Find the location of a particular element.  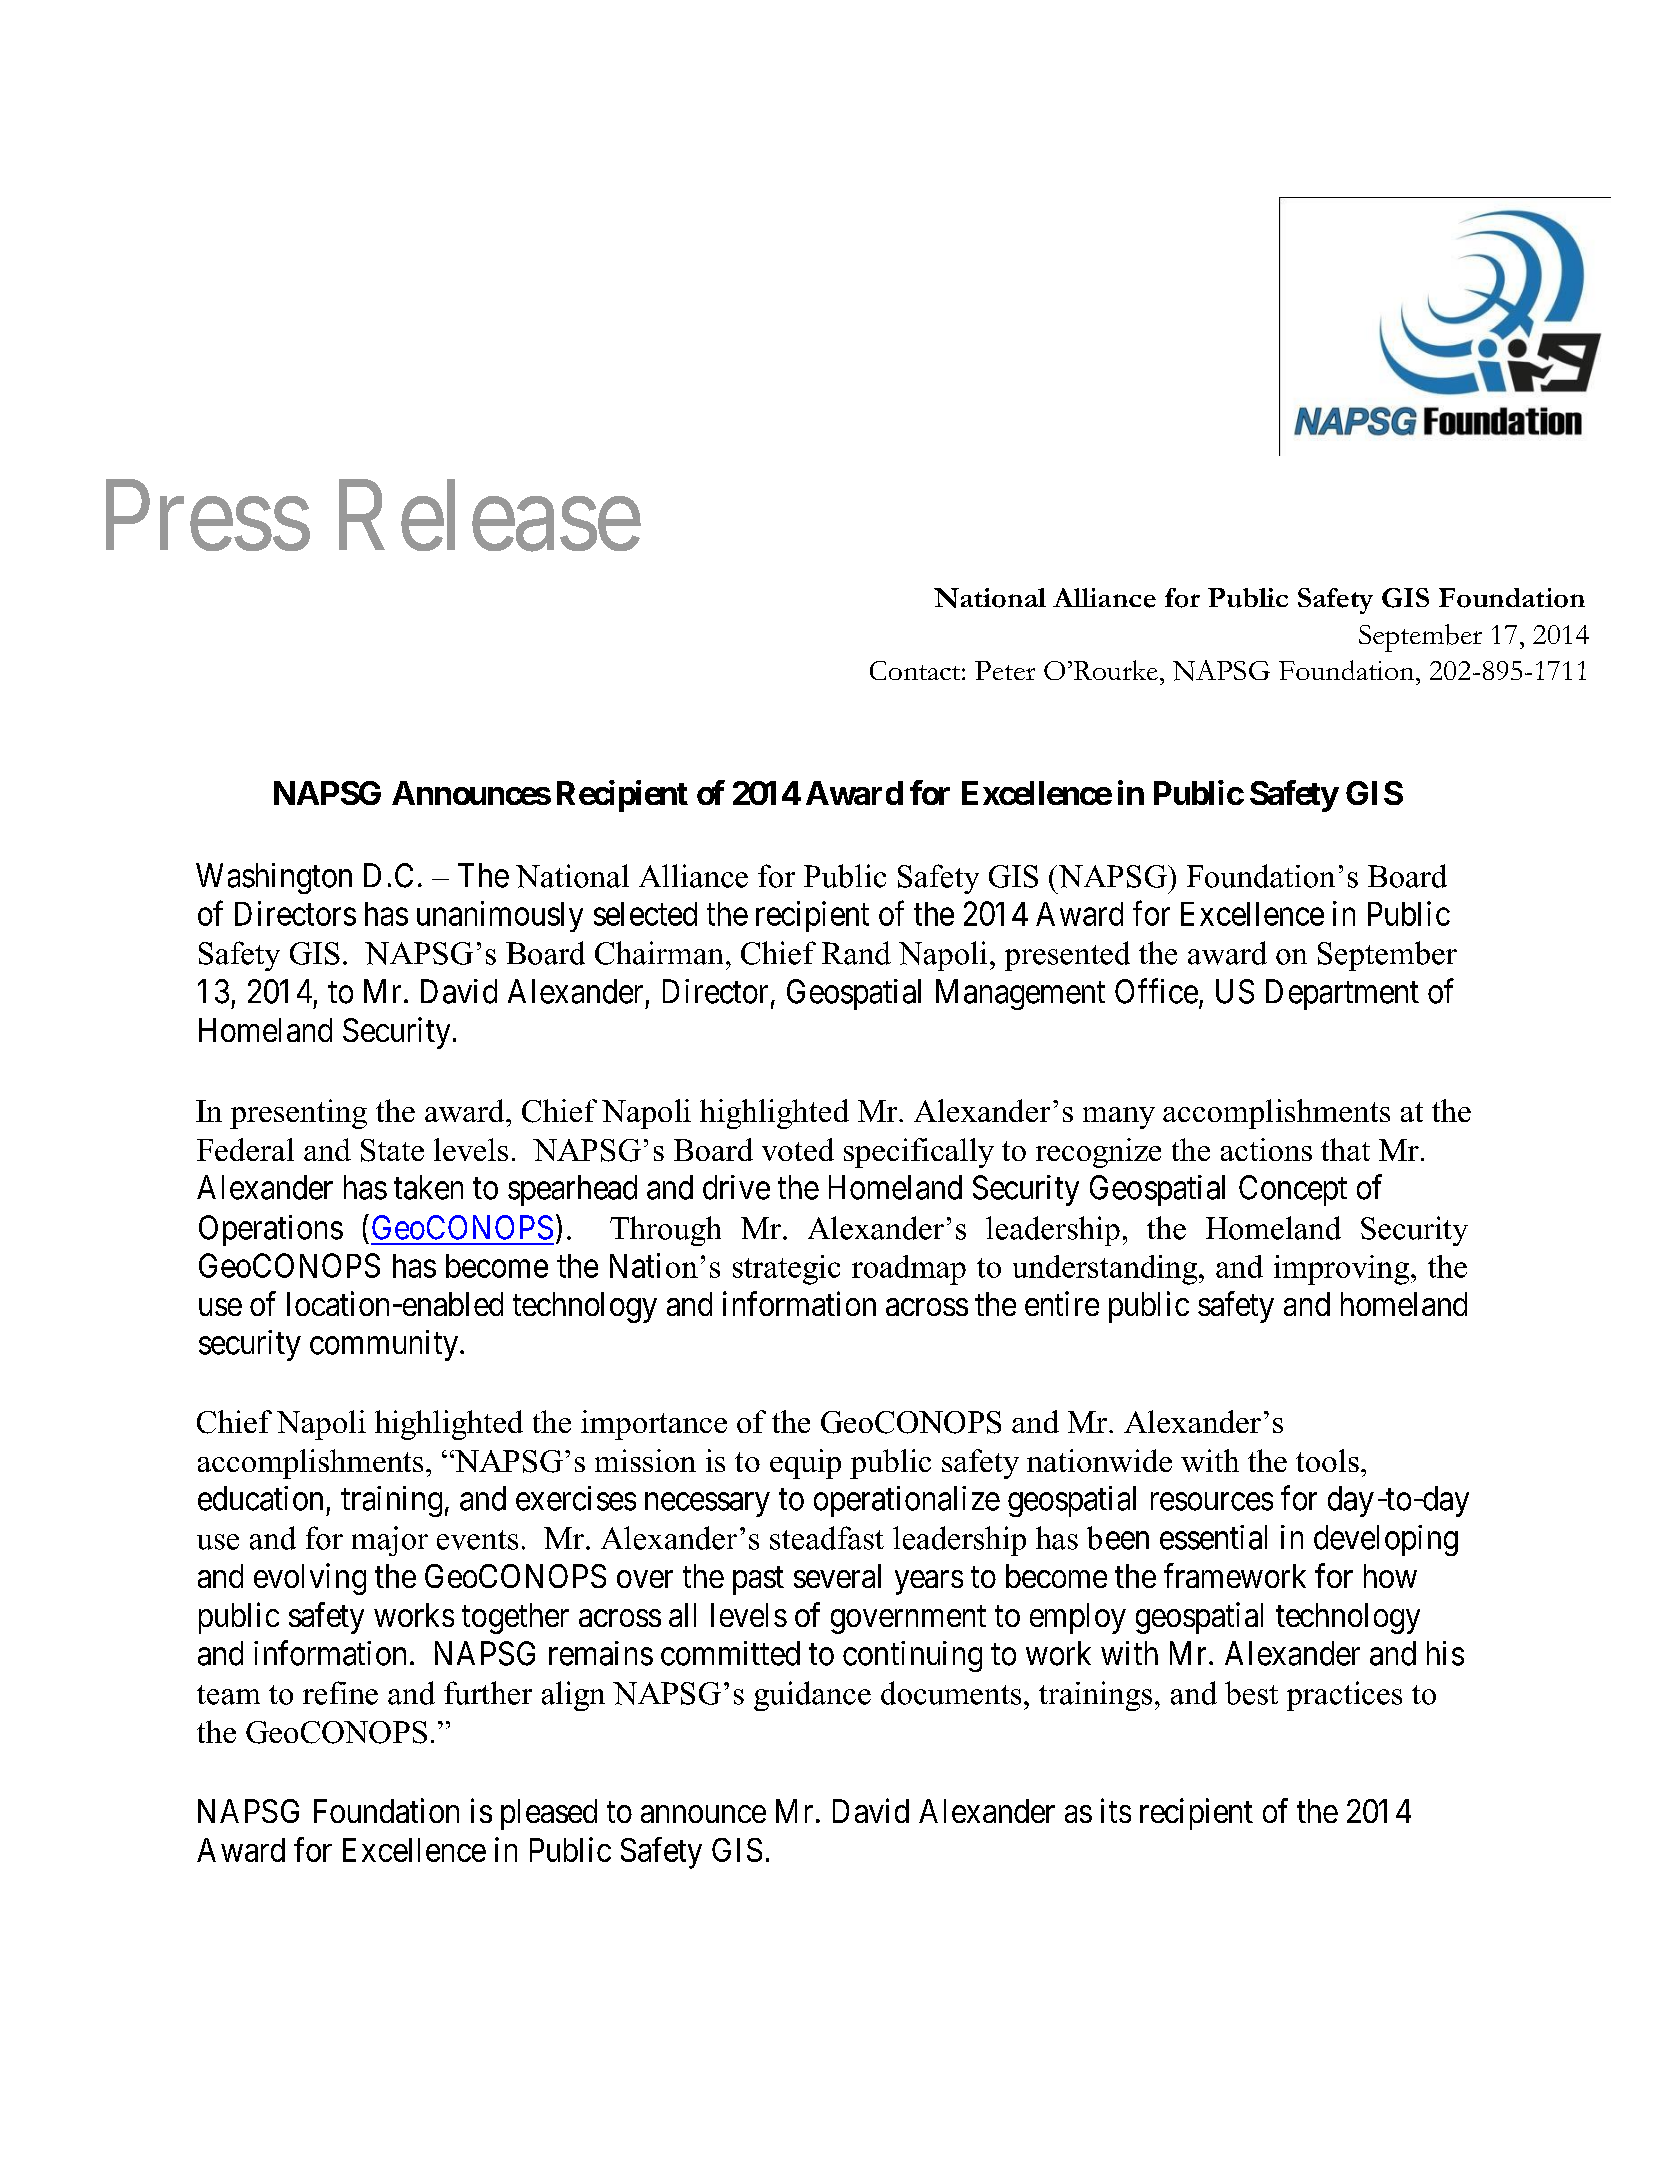

community is located at coordinates (385, 1345).
